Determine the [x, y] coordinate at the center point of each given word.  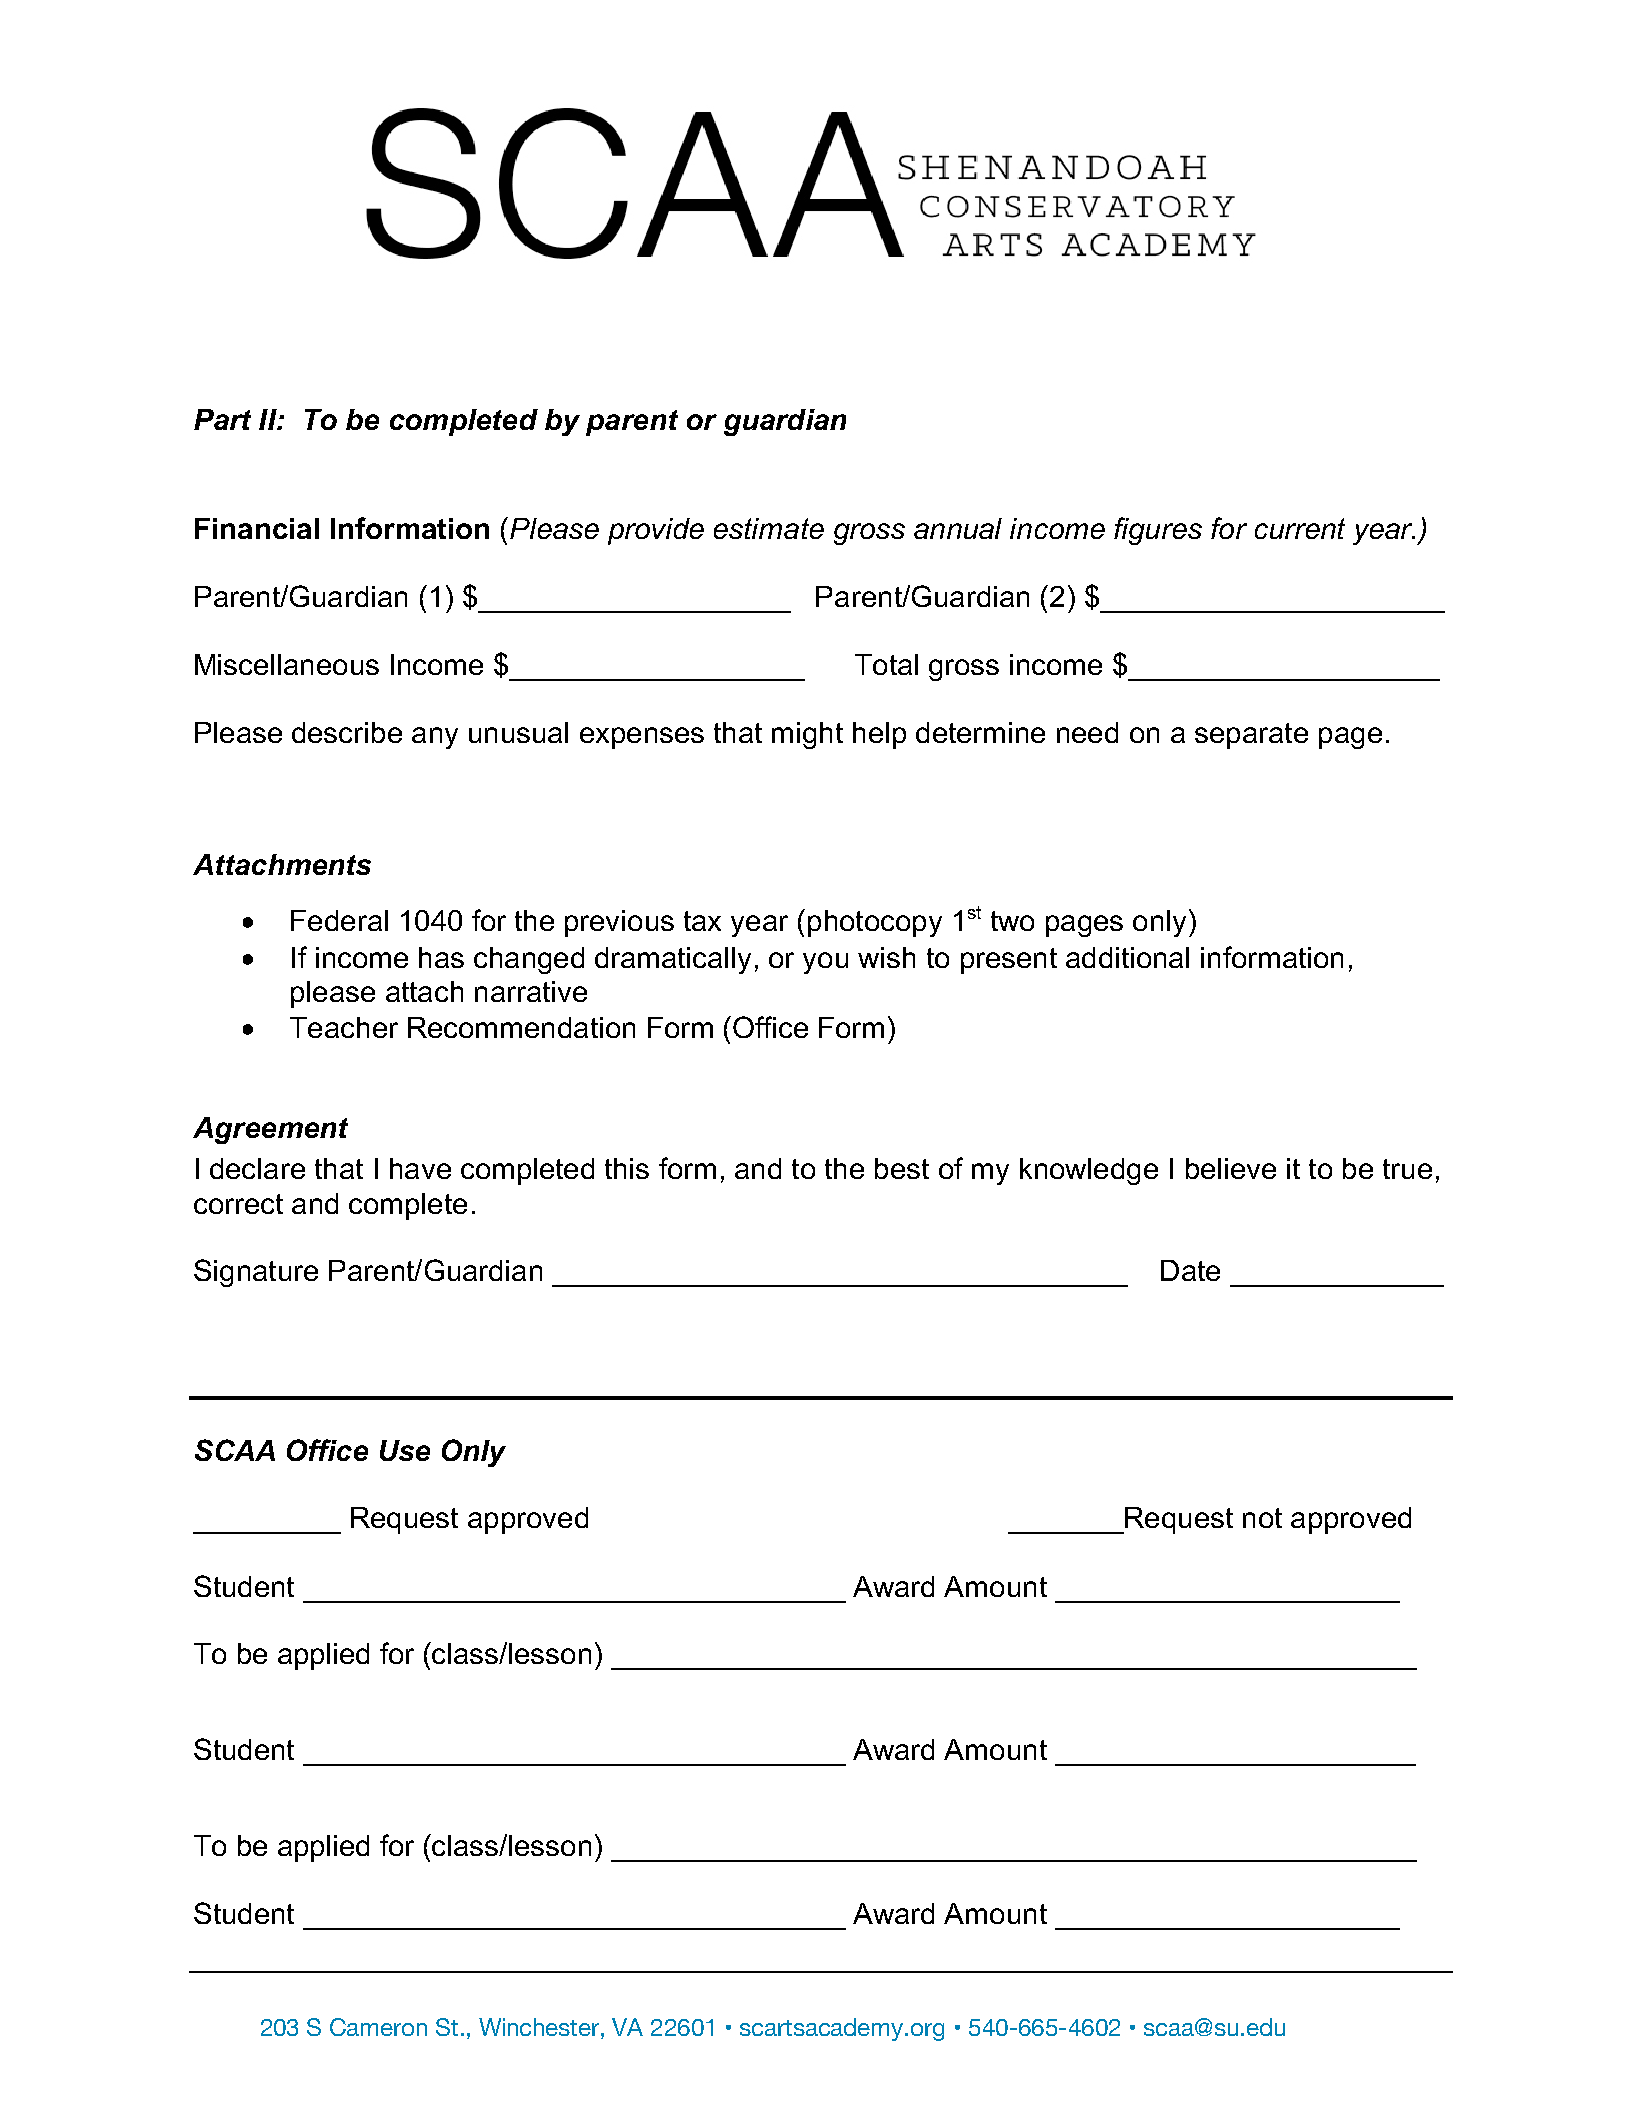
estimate [769, 528]
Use [405, 1450]
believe [1231, 1168]
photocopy [875, 923]
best [902, 1168]
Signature [256, 1273]
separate [1251, 736]
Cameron [378, 2027]
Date [1190, 1270]
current [1300, 528]
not [1262, 1518]
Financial [257, 528]
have [420, 1168]
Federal [339, 920]
